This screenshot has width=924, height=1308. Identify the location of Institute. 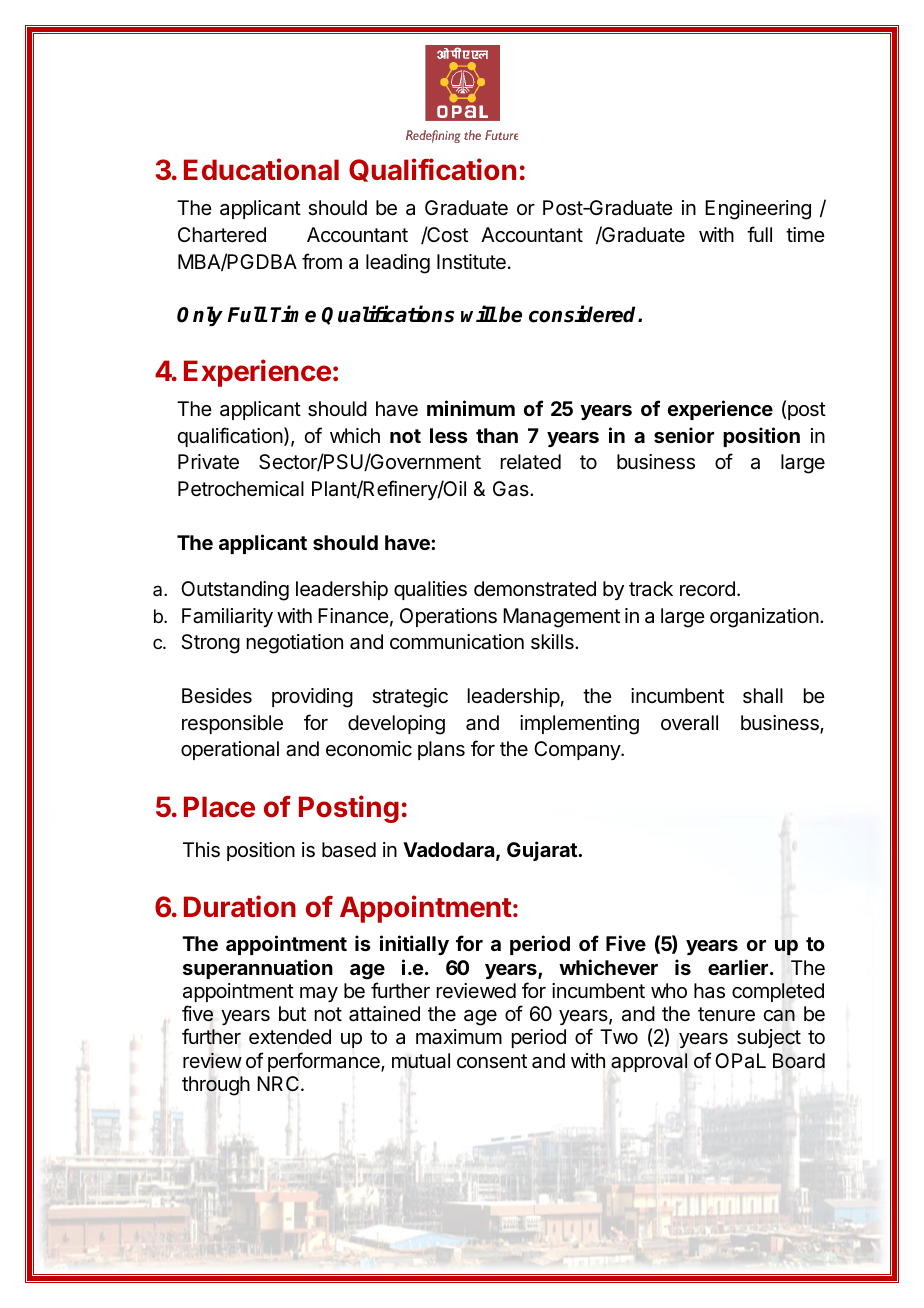
(471, 262).
